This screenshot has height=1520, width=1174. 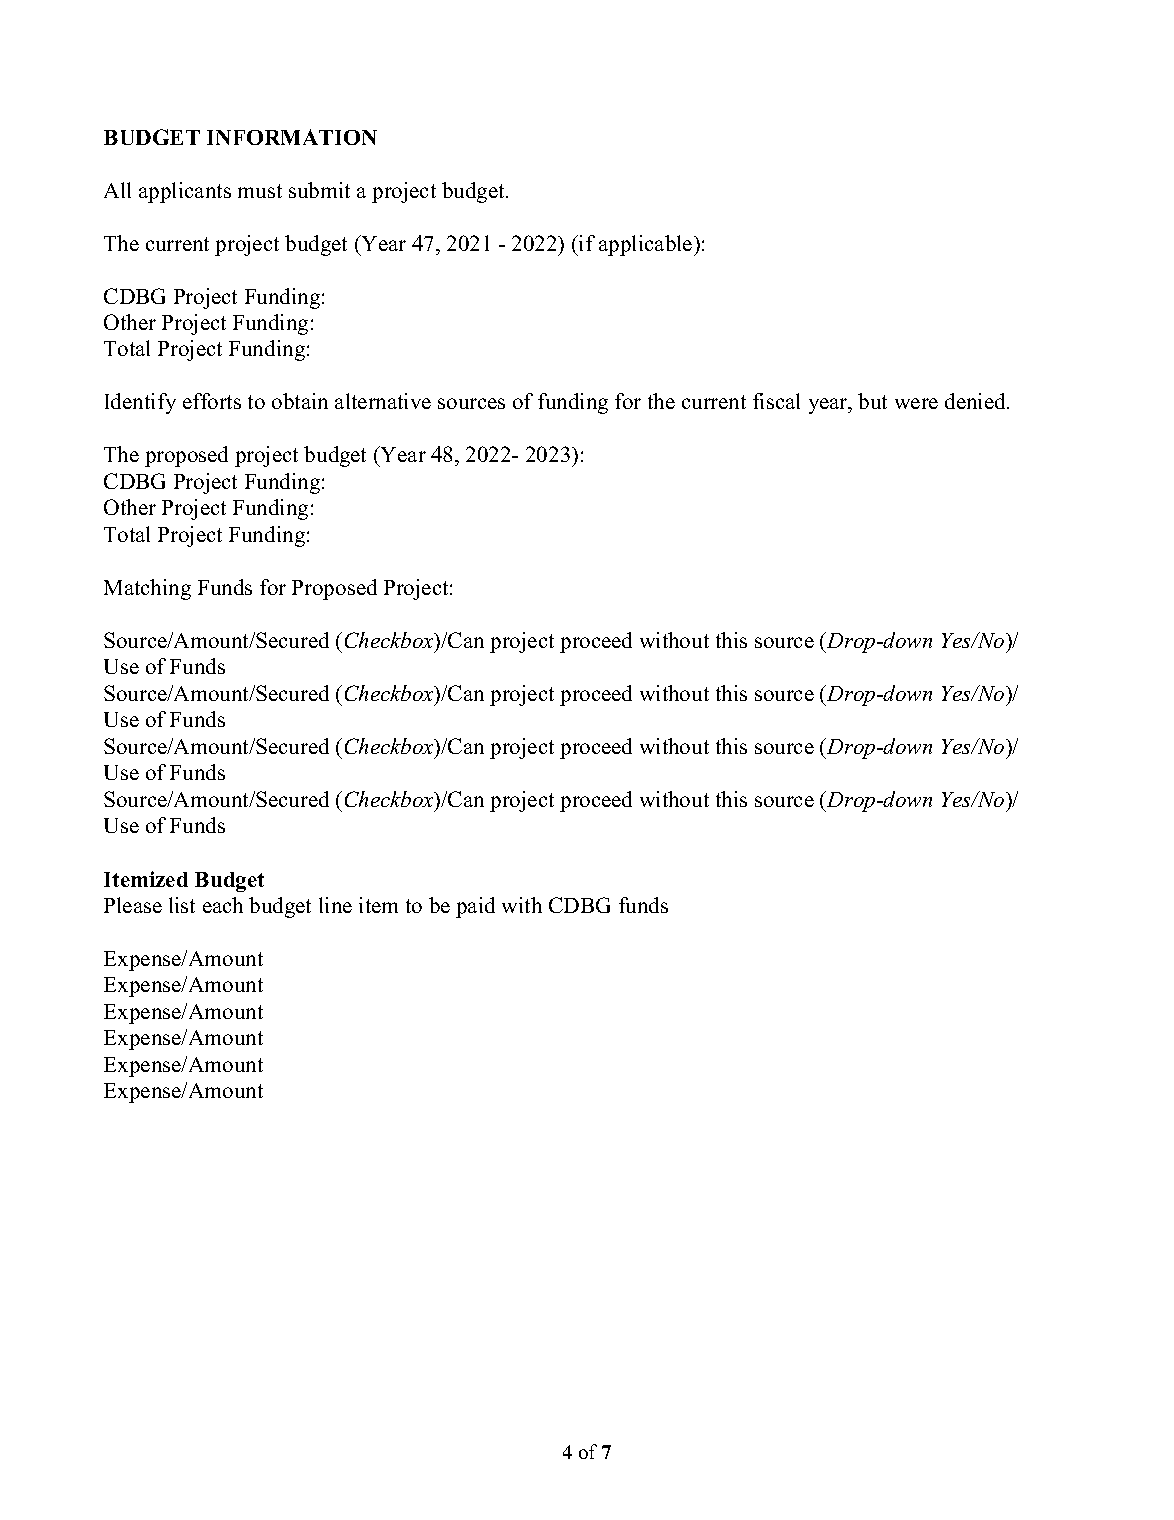 What do you see at coordinates (223, 905) in the screenshot?
I see `each` at bounding box center [223, 905].
